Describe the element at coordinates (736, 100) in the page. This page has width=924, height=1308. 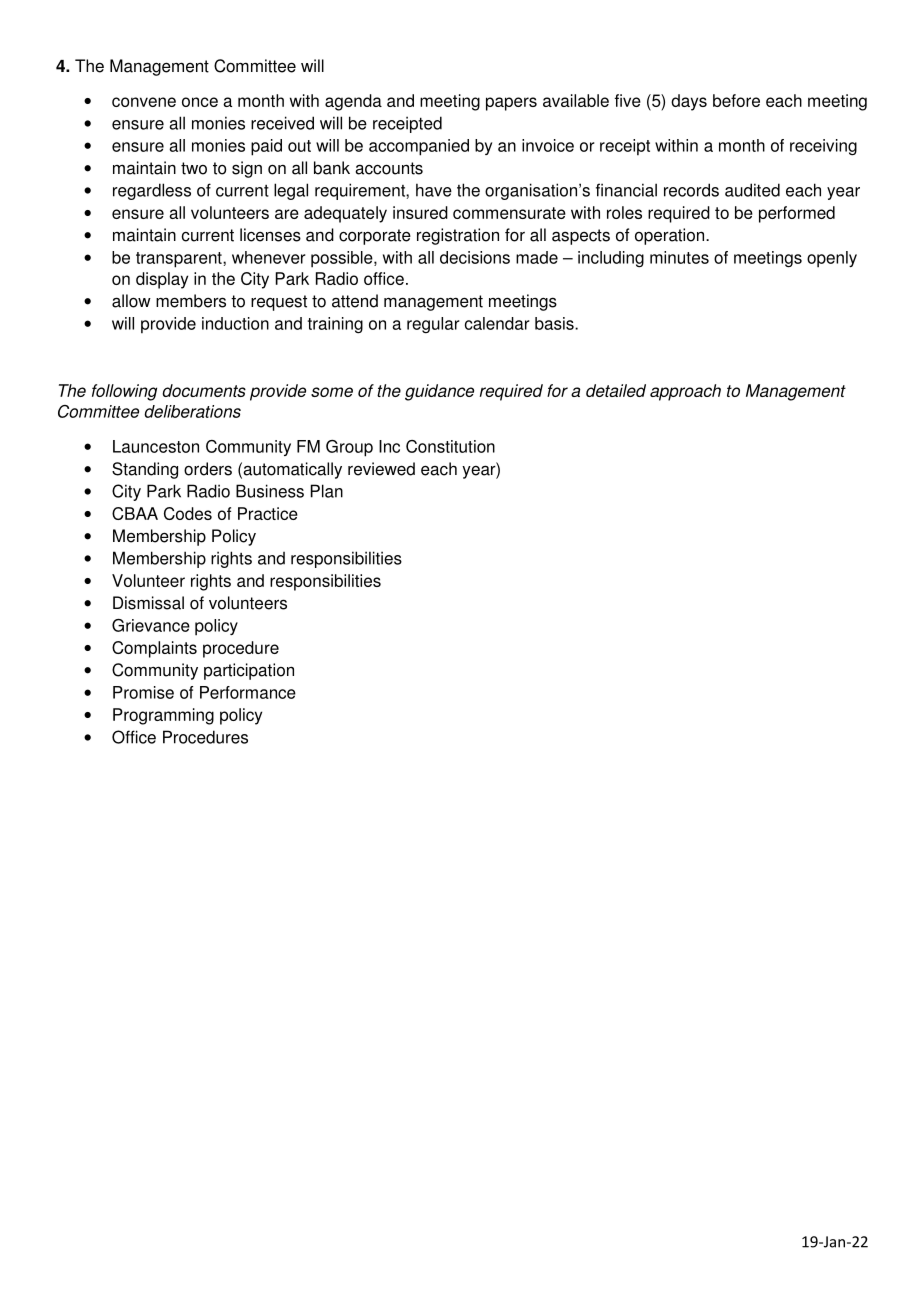
I see `before` at that location.
